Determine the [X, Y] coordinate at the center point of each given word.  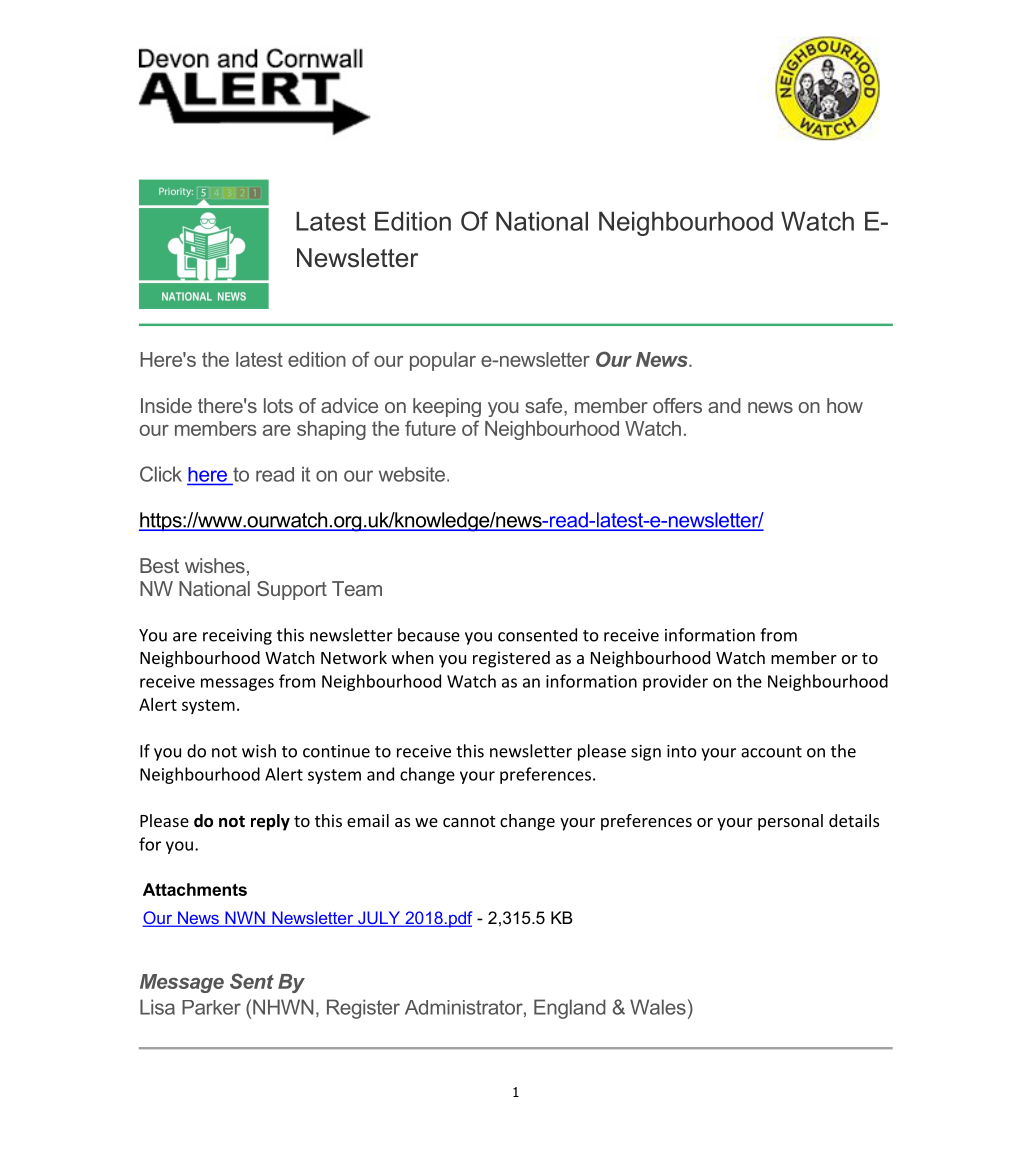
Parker [211, 1007]
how [845, 405]
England [570, 1009]
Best [159, 565]
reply [270, 822]
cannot [469, 821]
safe [545, 405]
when [412, 657]
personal [790, 822]
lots [278, 405]
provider [675, 682]
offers [677, 405]
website [413, 474]
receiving [237, 637]
